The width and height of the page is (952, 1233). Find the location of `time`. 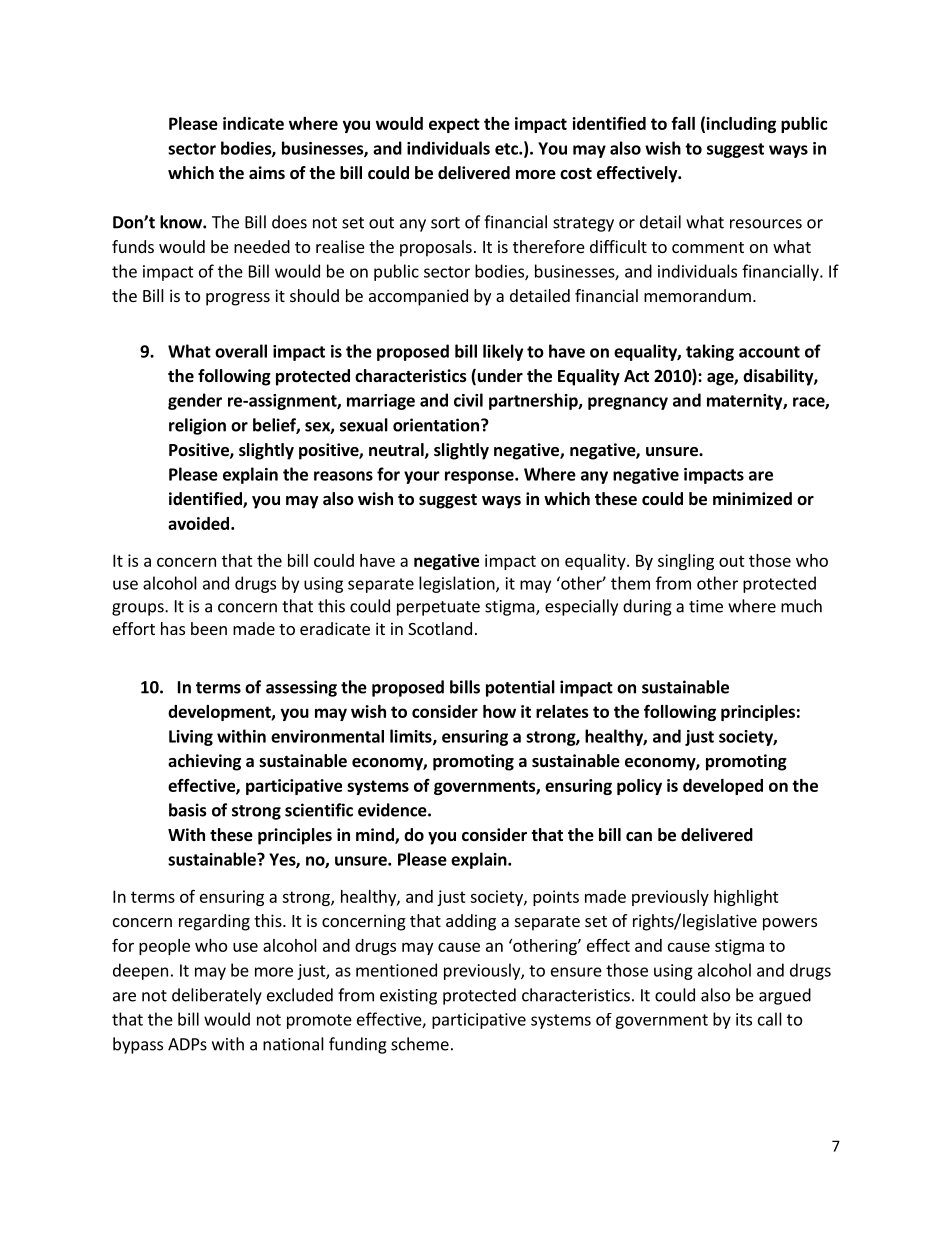

time is located at coordinates (706, 606).
